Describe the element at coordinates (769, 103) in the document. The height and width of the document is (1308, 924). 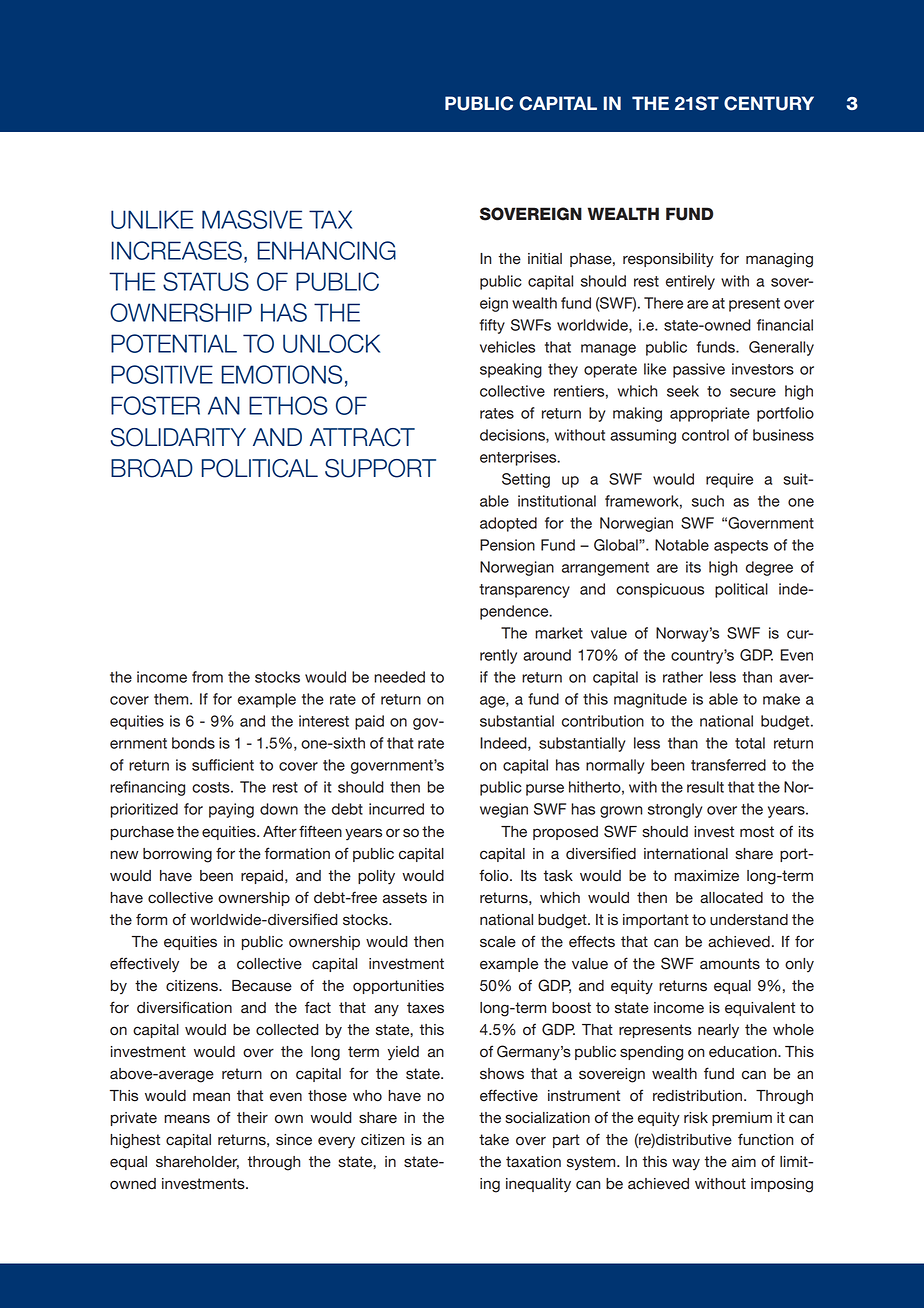
I see `CENTURY` at that location.
